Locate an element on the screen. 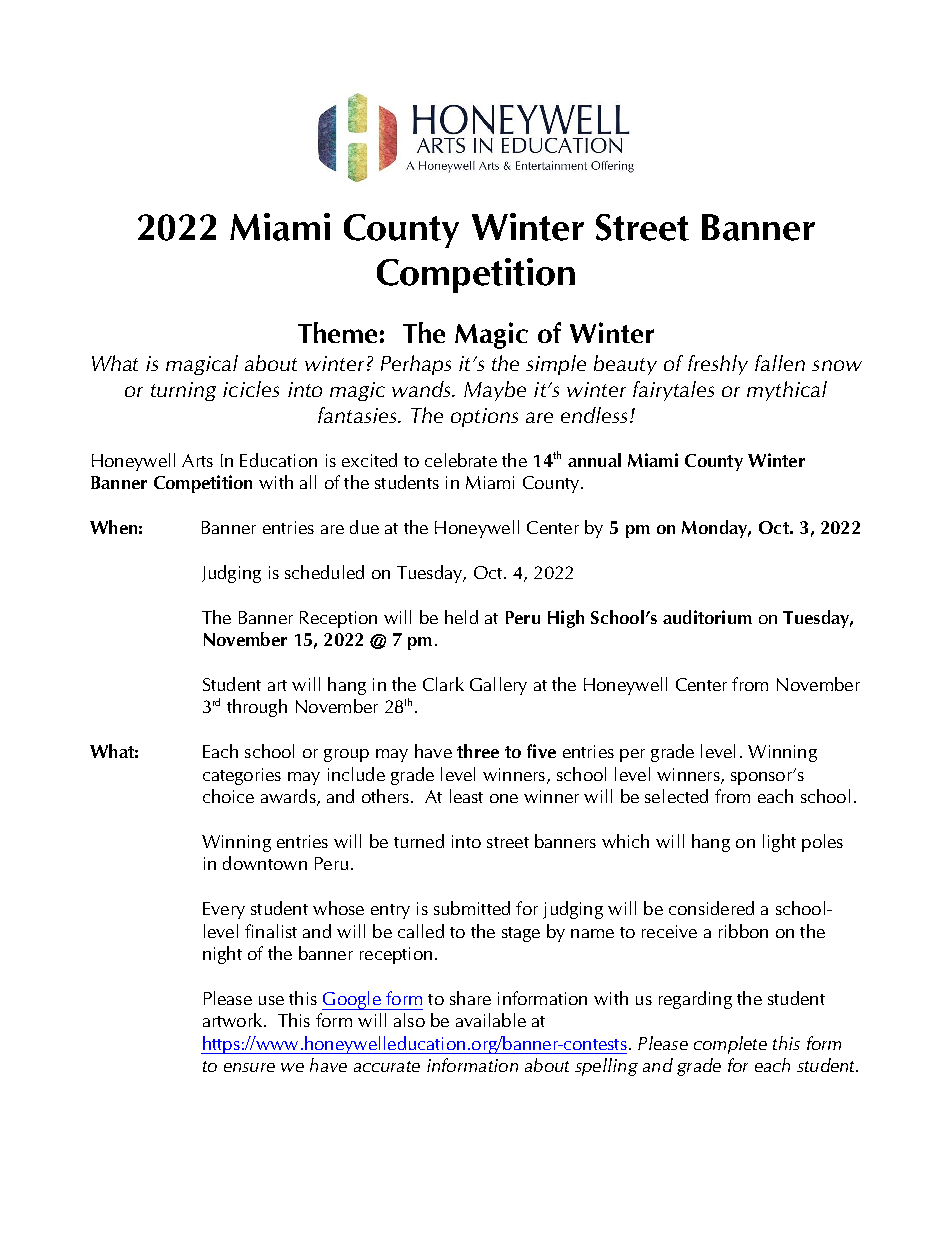 This screenshot has width=952, height=1233. scheduled is located at coordinates (324, 572).
